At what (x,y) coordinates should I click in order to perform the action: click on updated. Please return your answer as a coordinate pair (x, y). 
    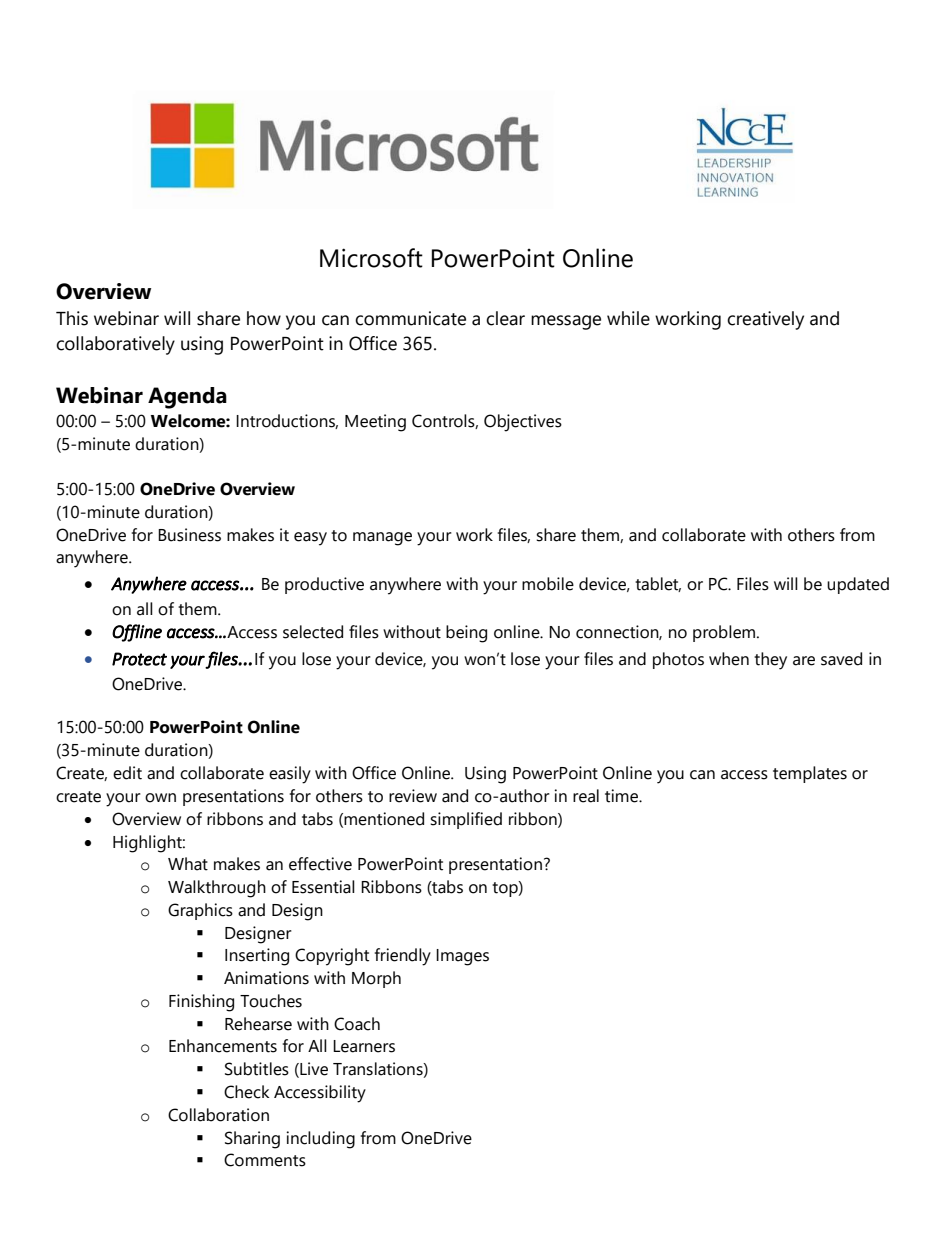
    Looking at the image, I should click on (858, 585).
